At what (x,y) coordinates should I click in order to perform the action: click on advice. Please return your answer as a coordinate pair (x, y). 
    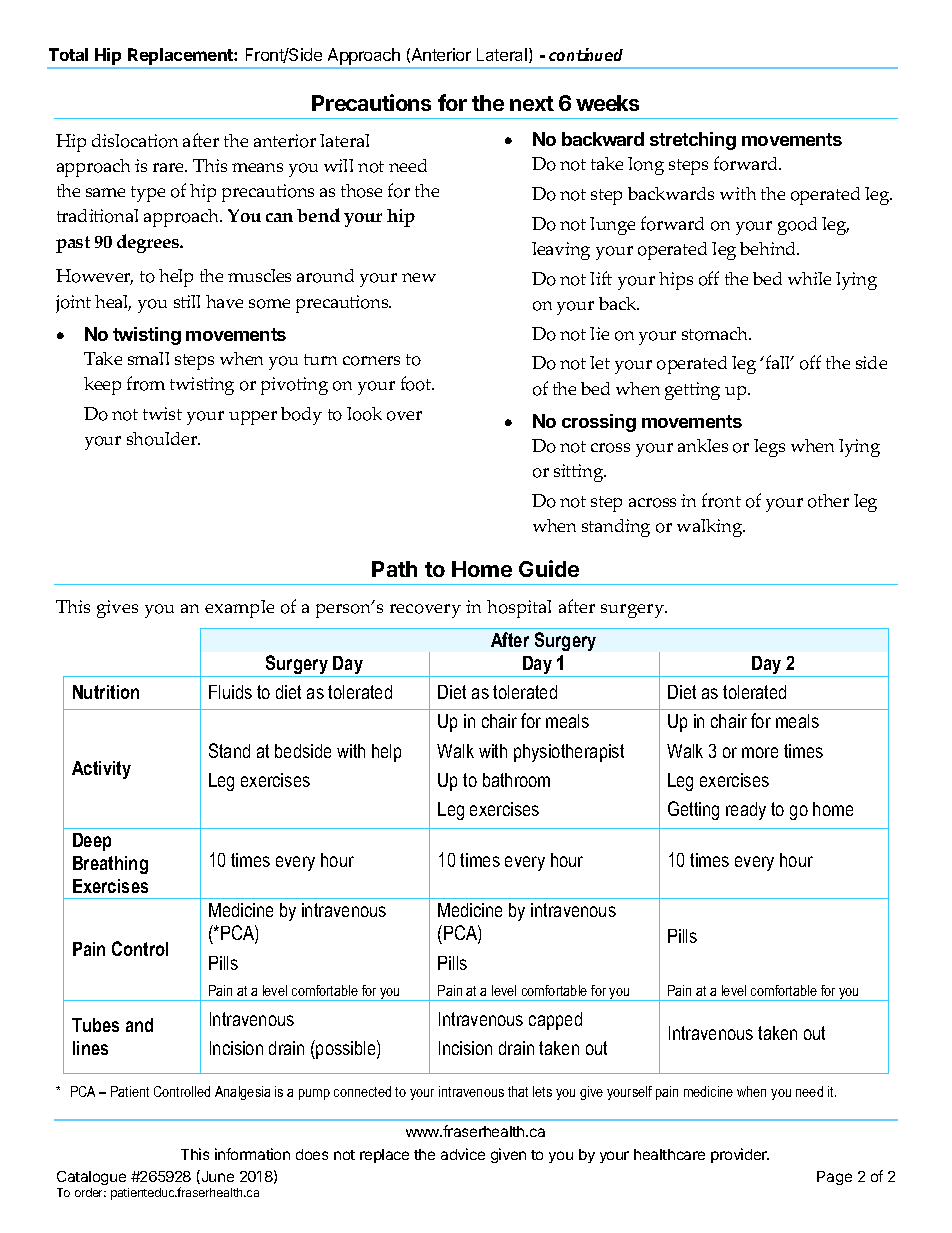
    Looking at the image, I should click on (463, 1154).
